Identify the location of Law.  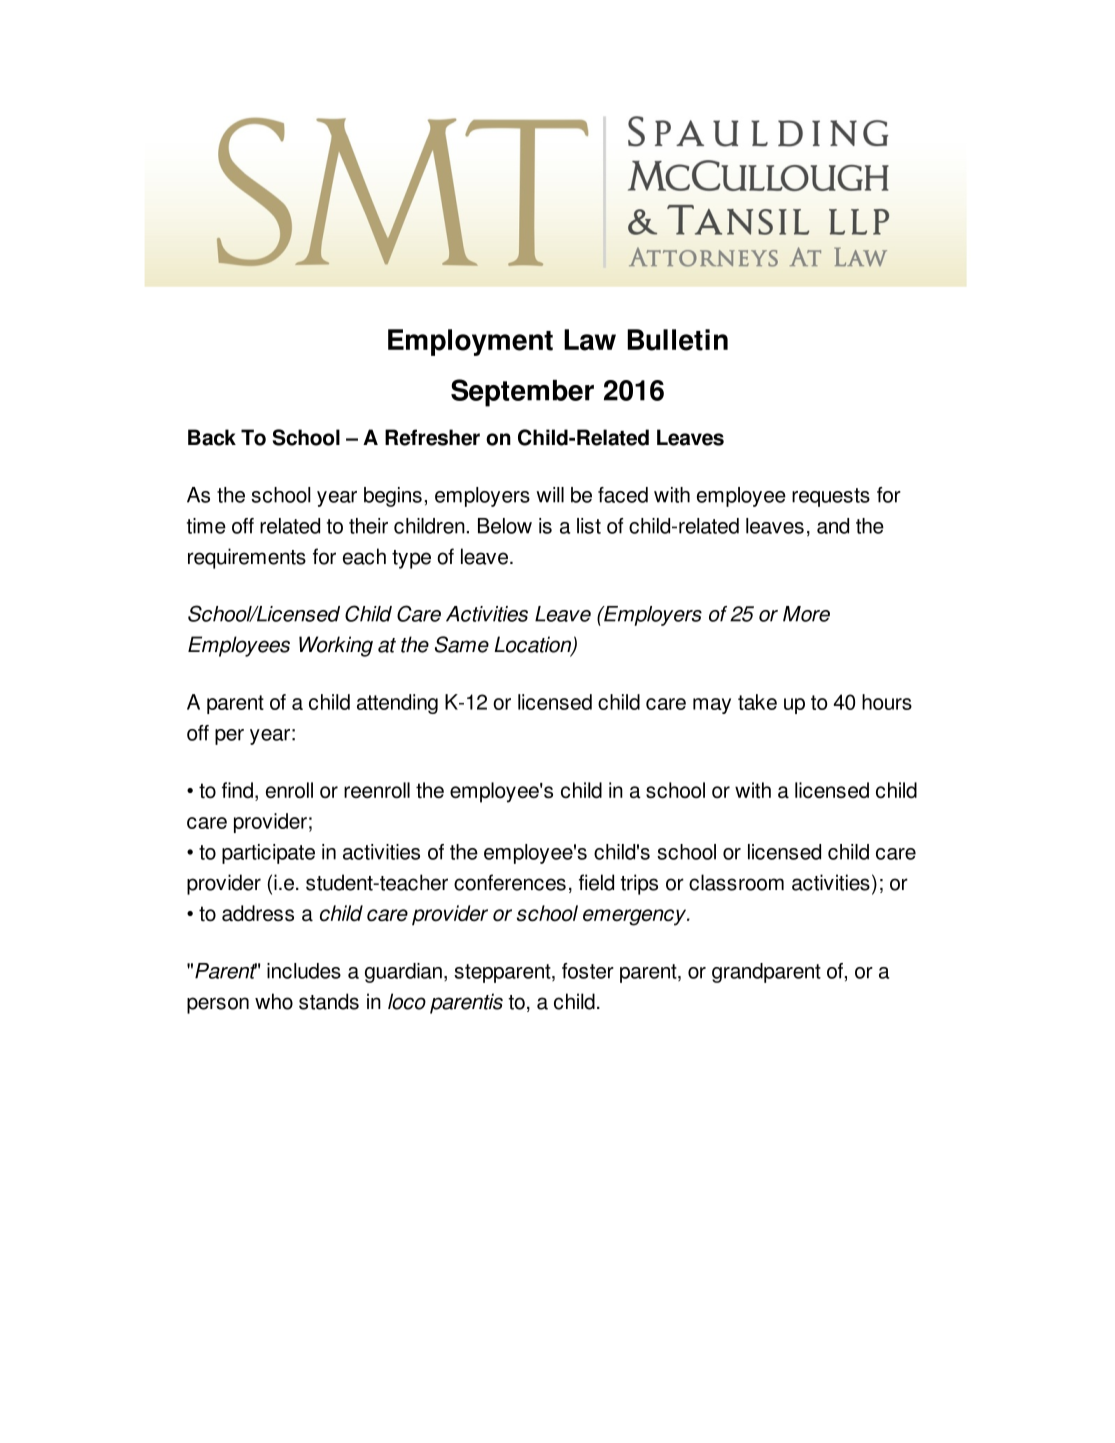
(590, 340).
